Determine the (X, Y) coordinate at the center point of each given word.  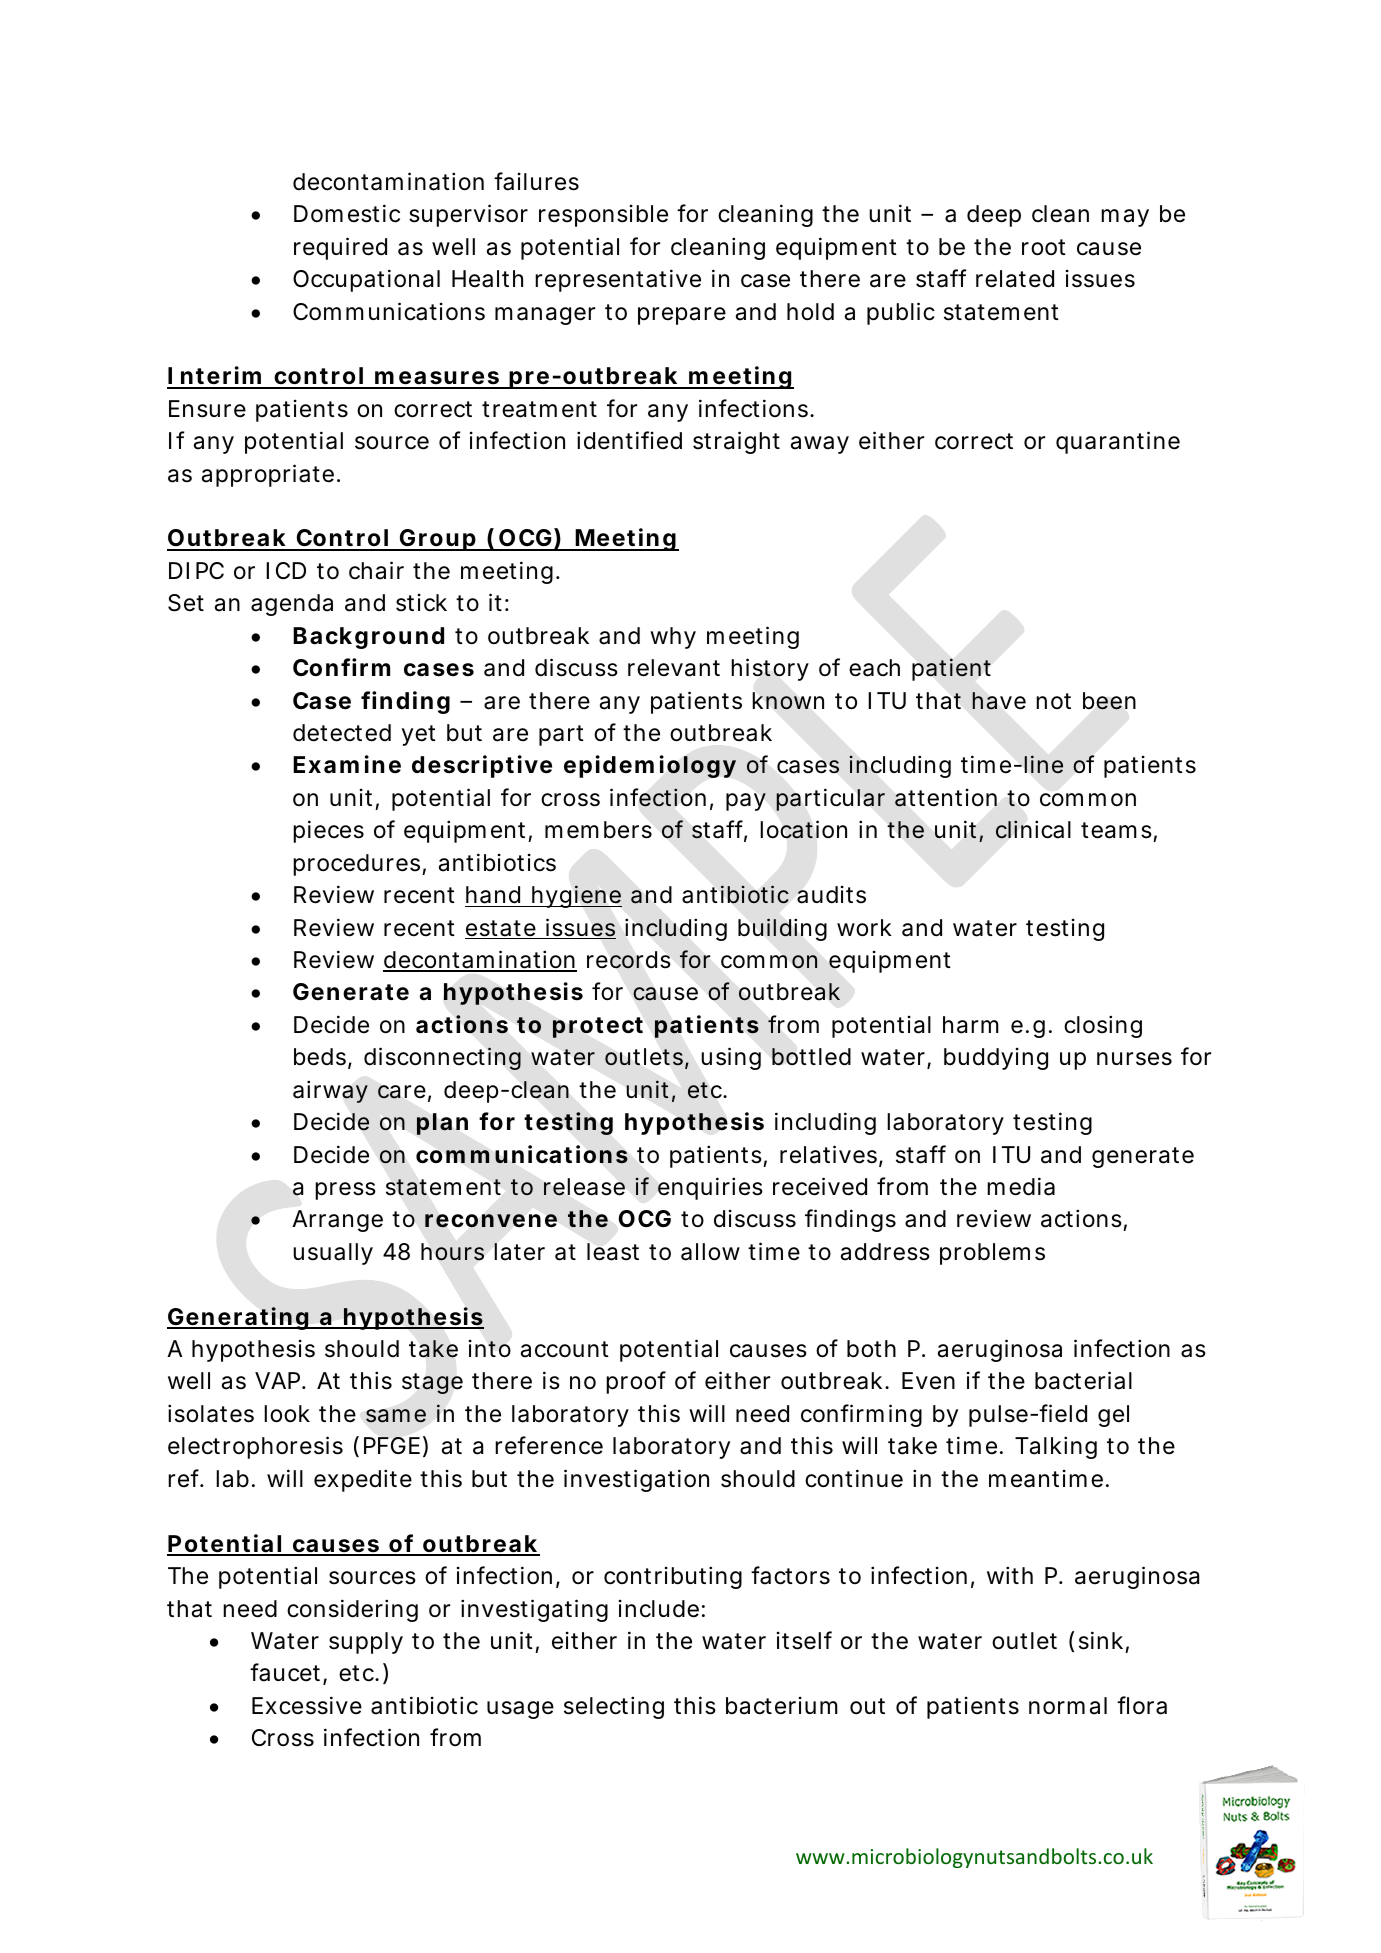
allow (710, 1252)
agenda (292, 605)
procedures (358, 865)
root (1044, 247)
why (673, 638)
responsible (603, 216)
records (629, 960)
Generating (238, 1318)
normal (1068, 1706)
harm (971, 1025)
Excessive (307, 1705)
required (340, 248)
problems (992, 1254)
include (659, 1609)
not (1053, 701)
